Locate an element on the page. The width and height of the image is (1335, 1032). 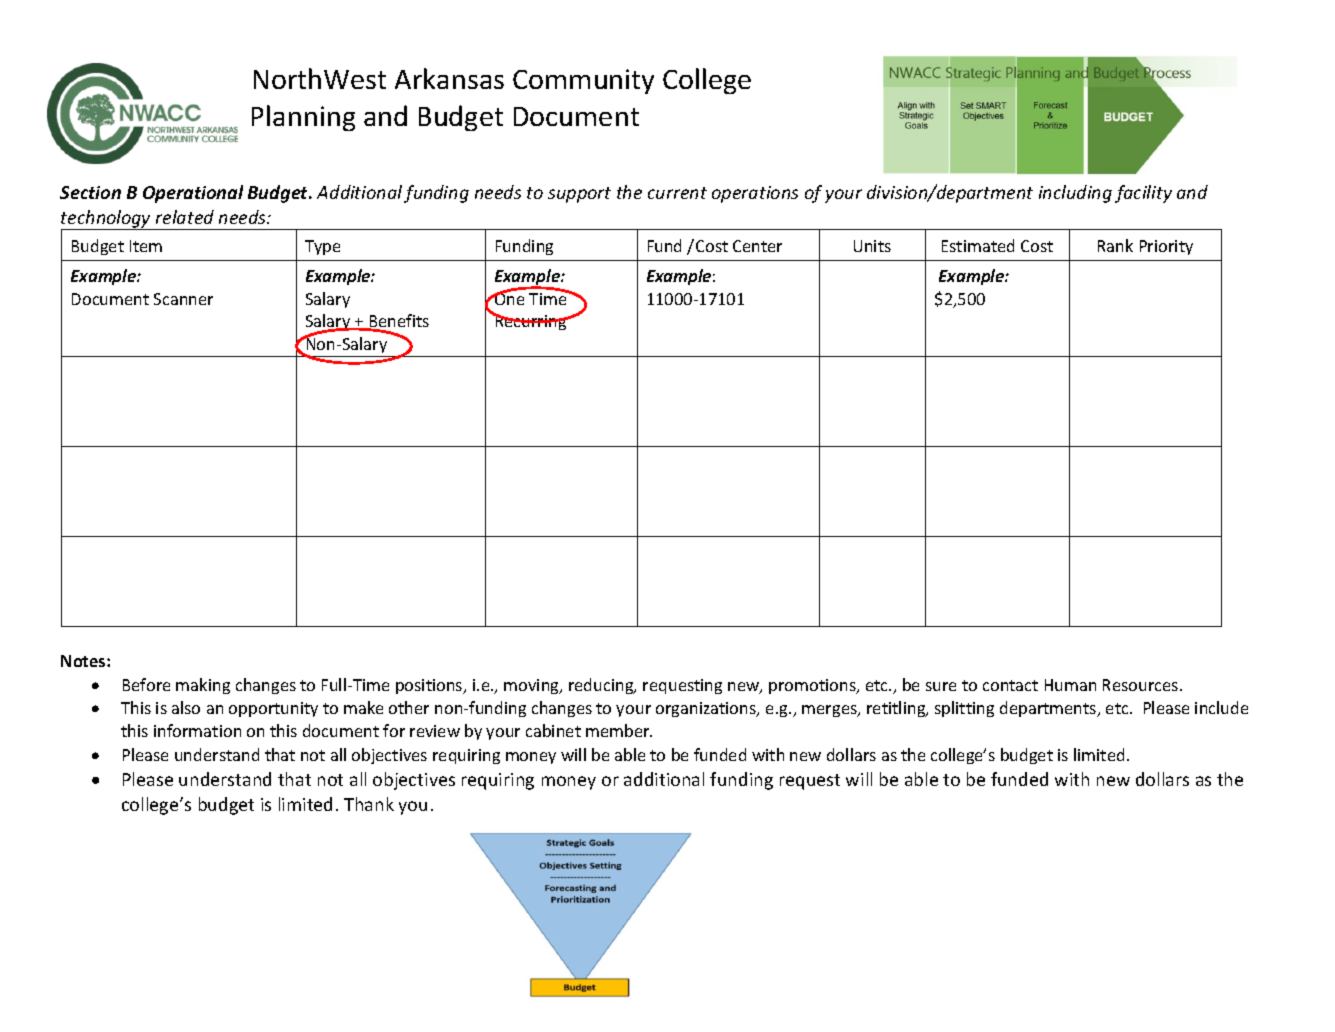
making is located at coordinates (203, 686).
